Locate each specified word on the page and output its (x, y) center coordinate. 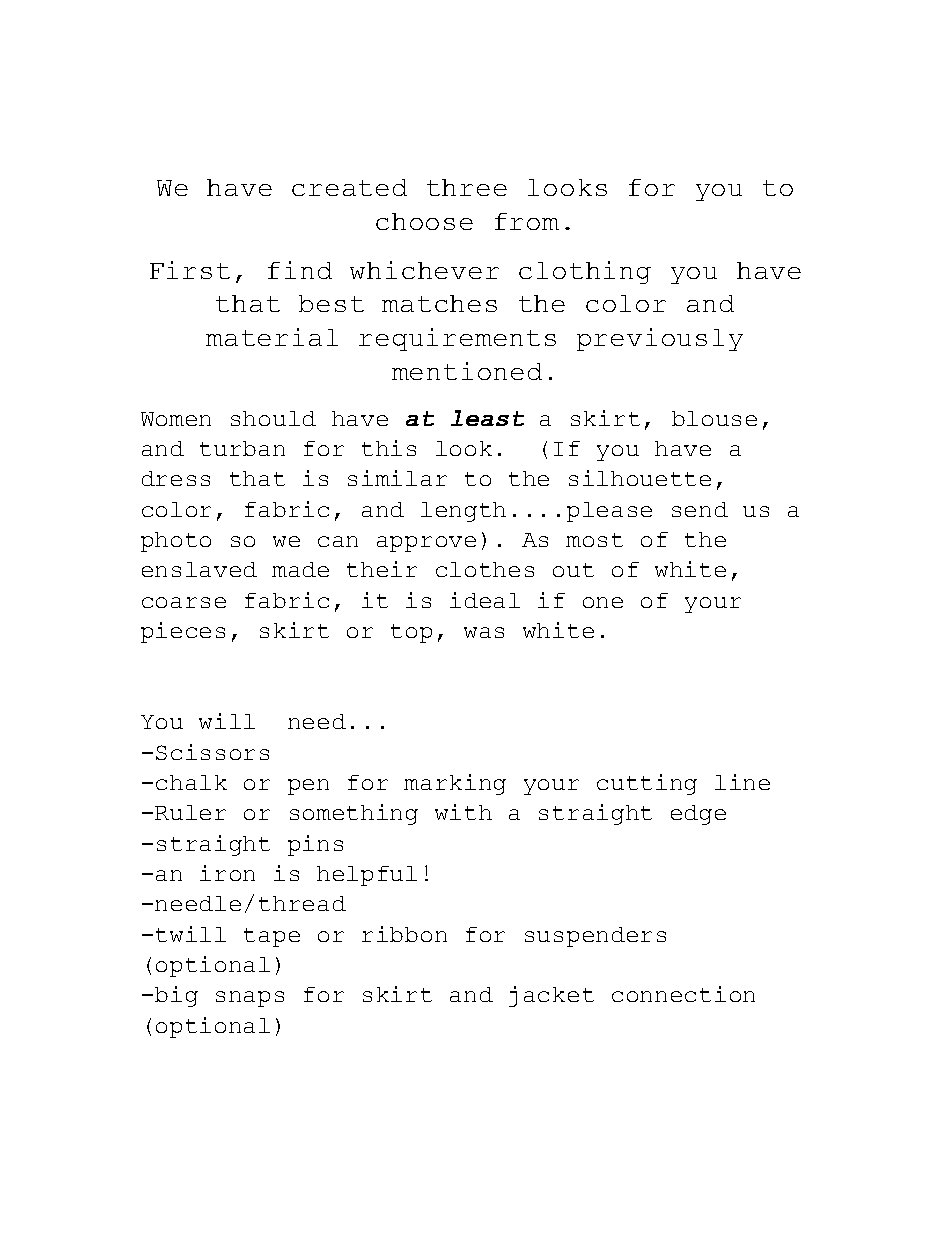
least (487, 418)
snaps (250, 999)
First (190, 270)
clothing (585, 272)
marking (455, 784)
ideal (485, 600)
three (467, 187)
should (273, 418)
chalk (191, 782)
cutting (647, 784)
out (573, 570)
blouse (714, 418)
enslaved (199, 569)
